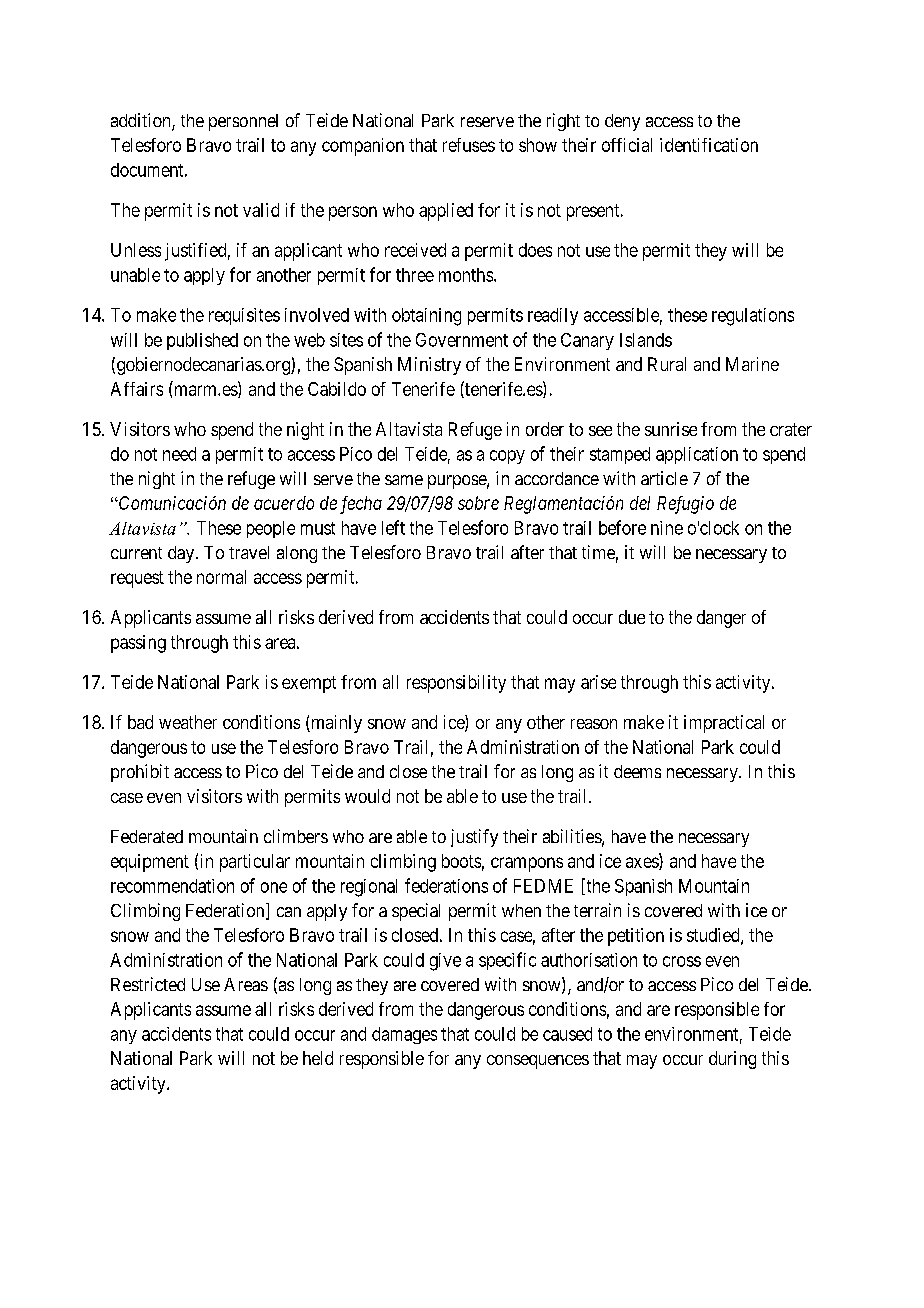  Describe the element at coordinates (148, 984) in the document. I see `Restricted` at that location.
